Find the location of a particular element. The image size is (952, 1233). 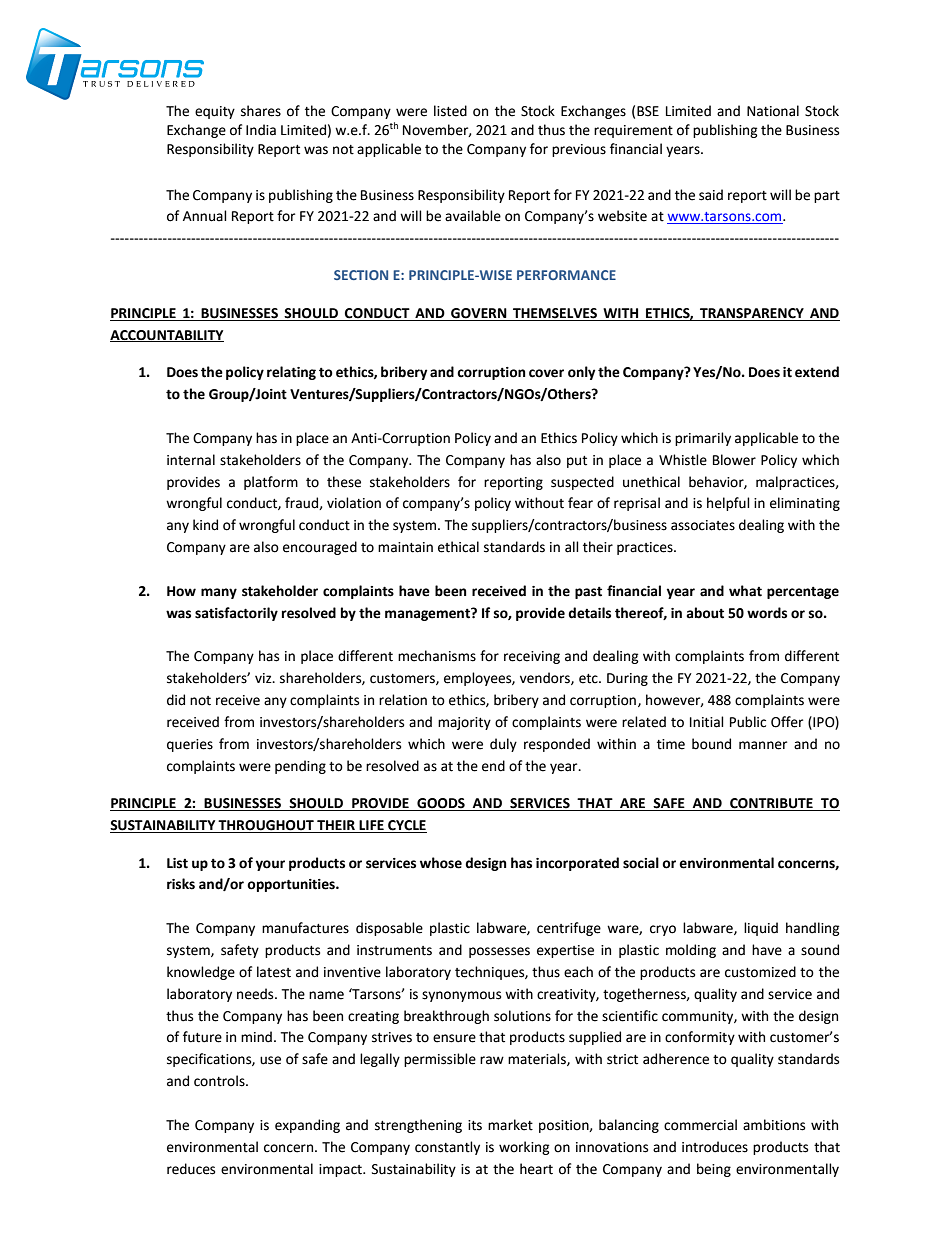

India is located at coordinates (261, 130).
